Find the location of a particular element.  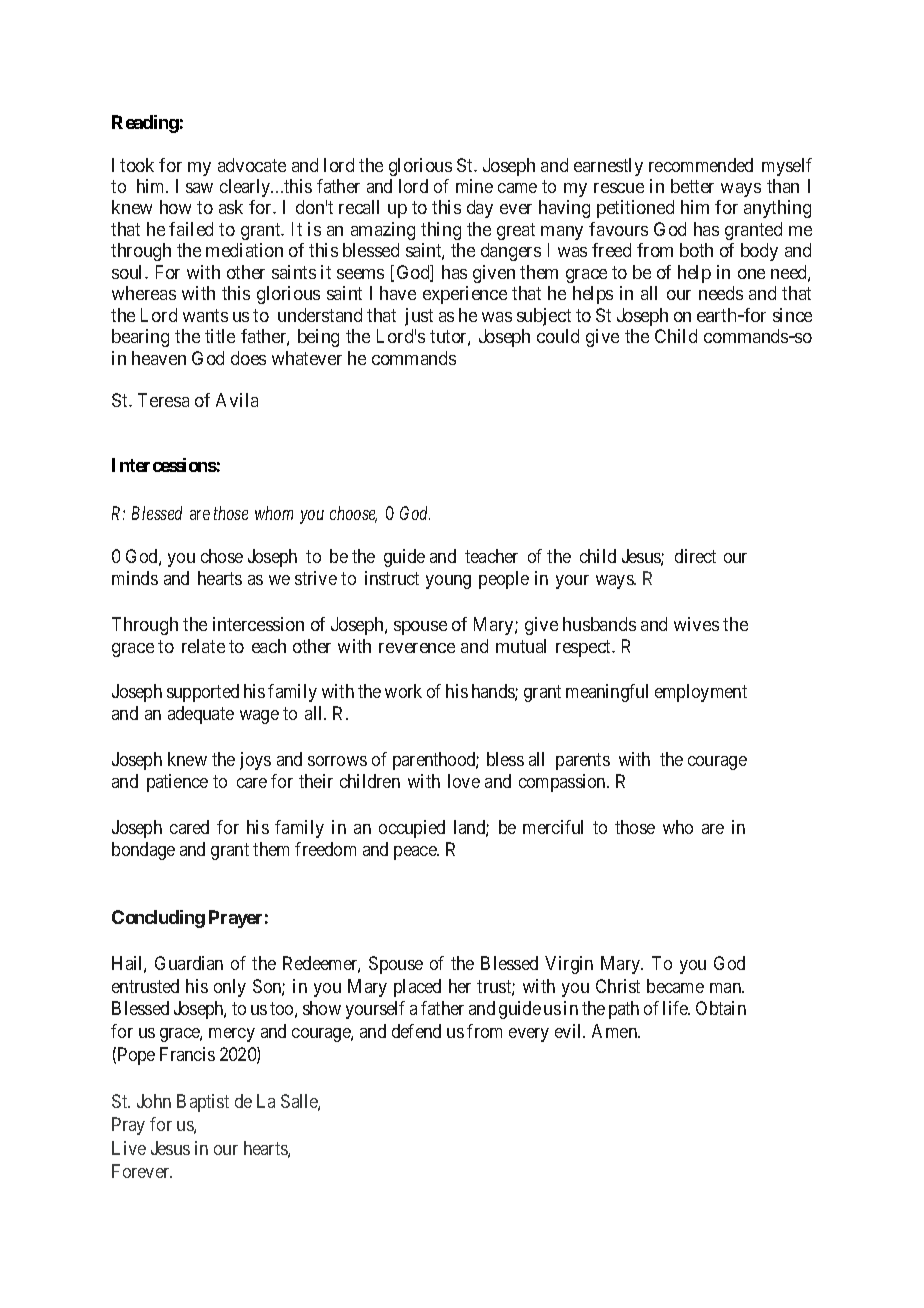

mine is located at coordinates (474, 186).
